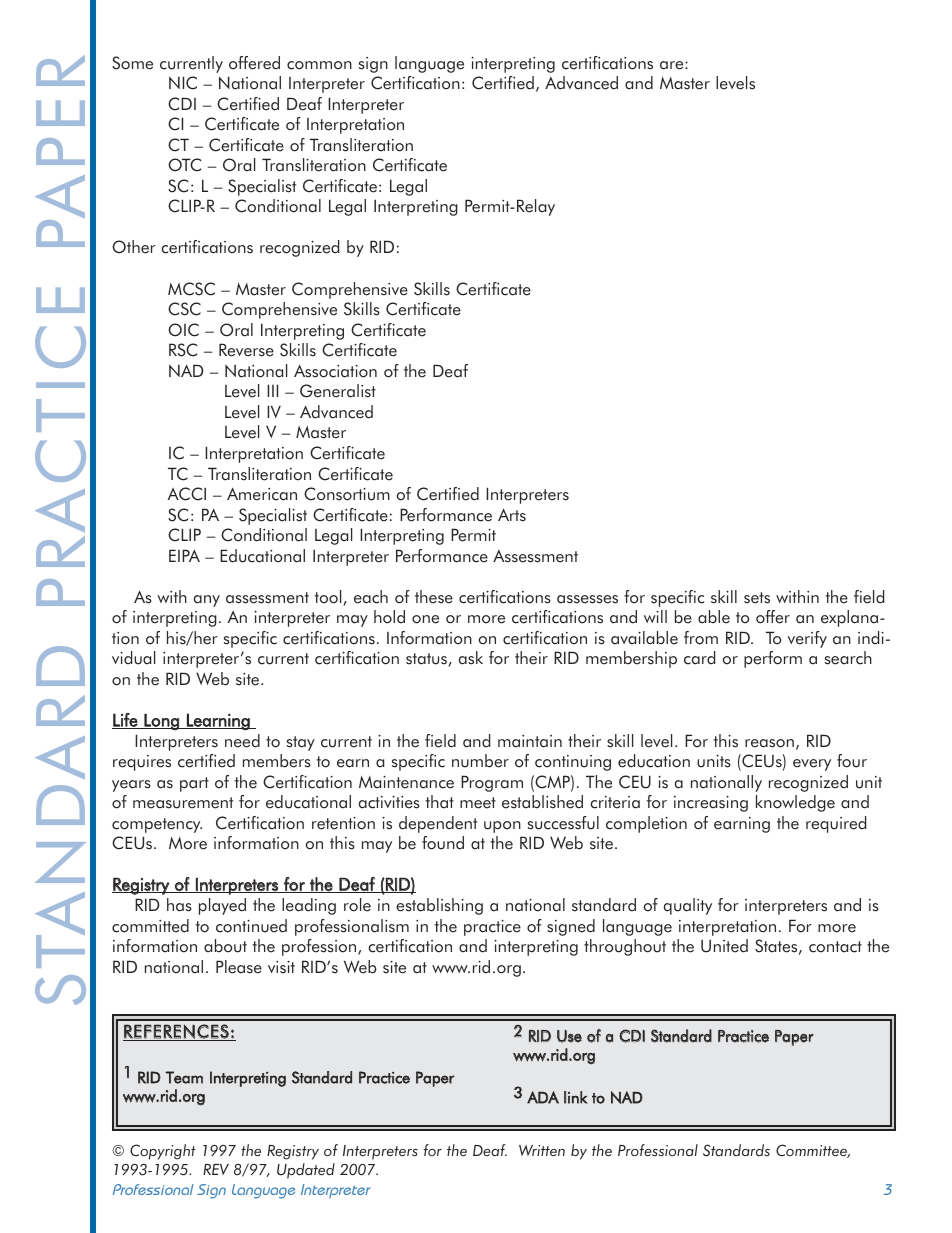 This document has width=952, height=1233. What do you see at coordinates (183, 83) in the document?
I see `NIC` at bounding box center [183, 83].
